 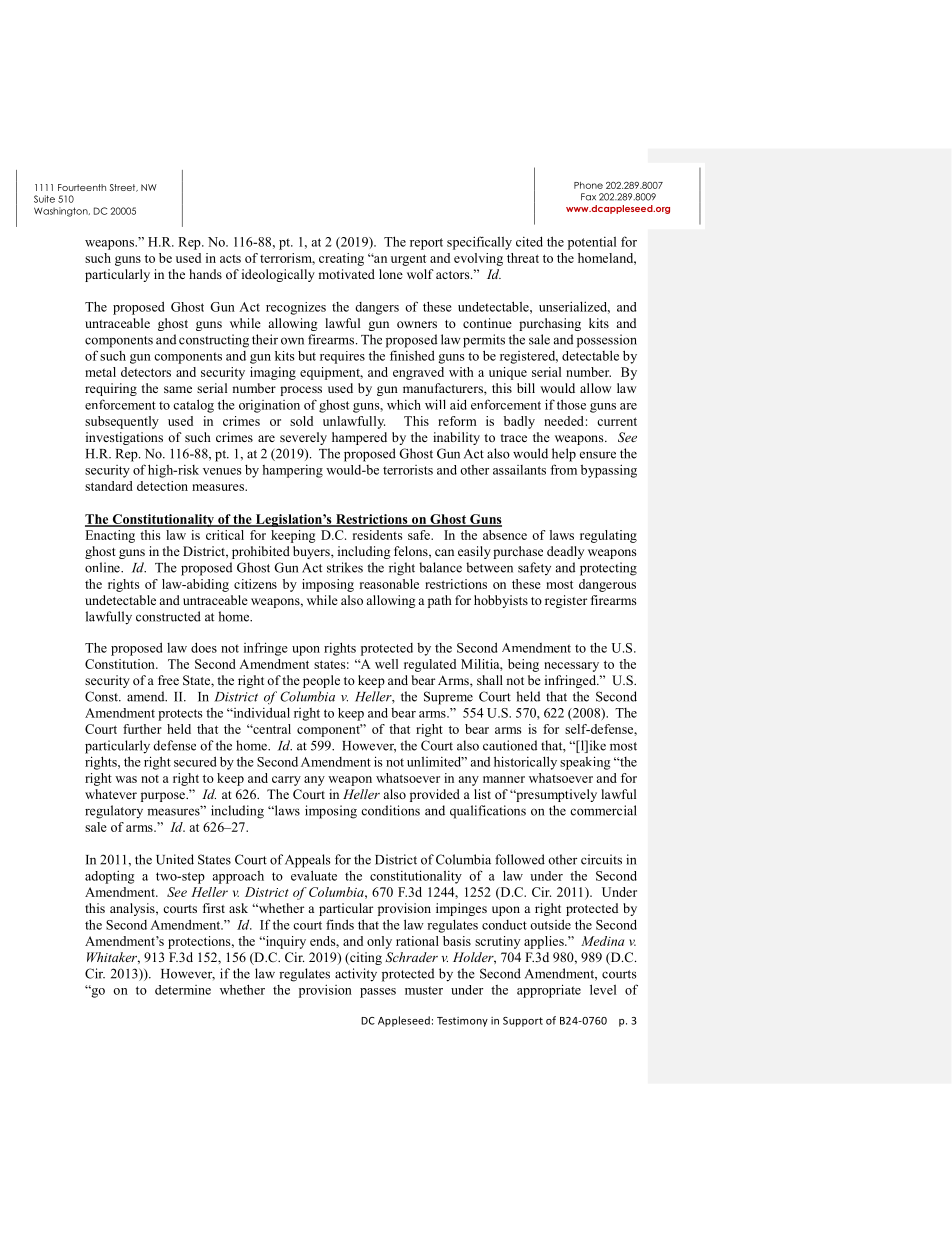 What do you see at coordinates (82, 187) in the screenshot?
I see `Fourteenth` at bounding box center [82, 187].
